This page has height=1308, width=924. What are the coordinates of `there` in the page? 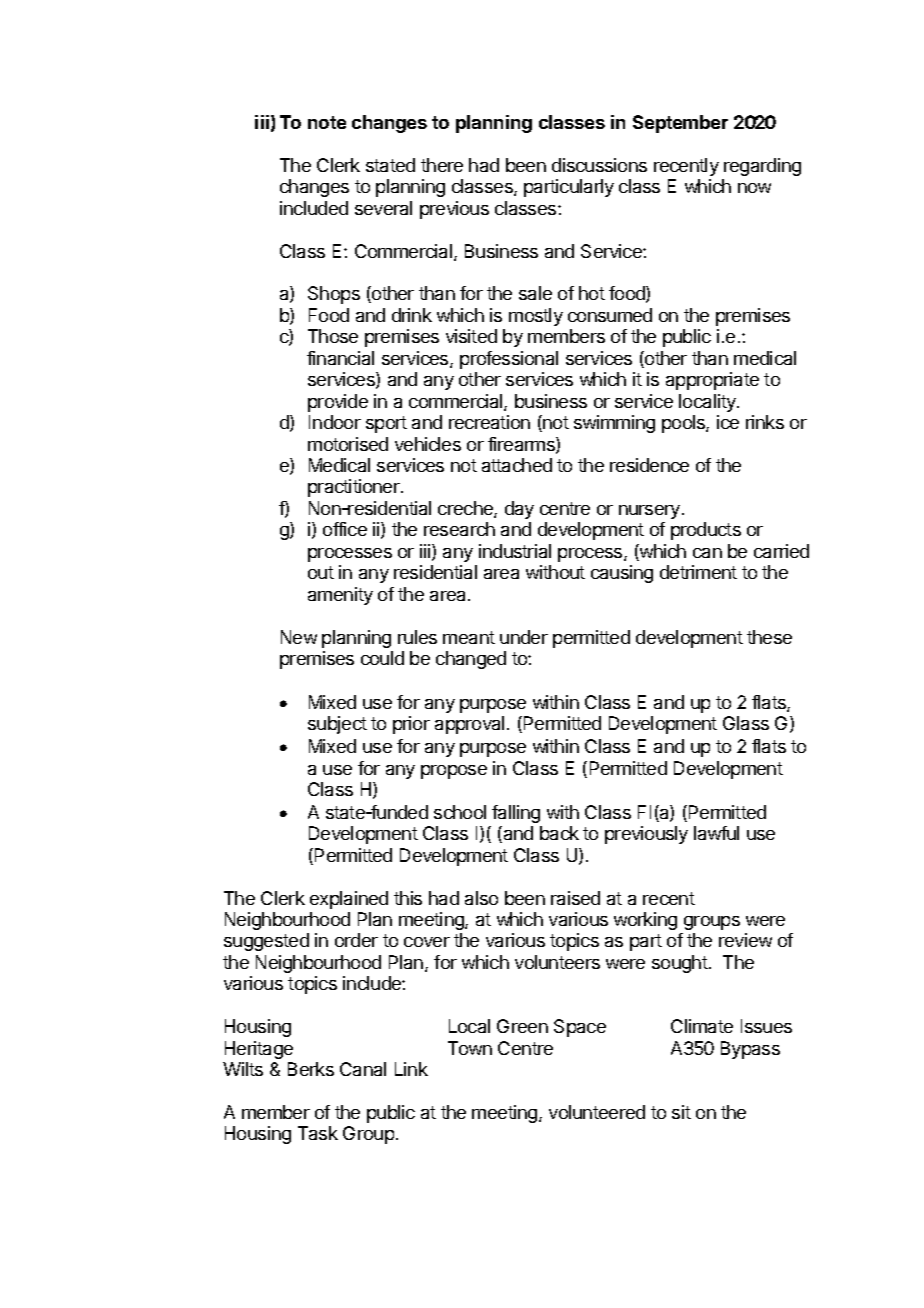 It's located at (442, 165).
